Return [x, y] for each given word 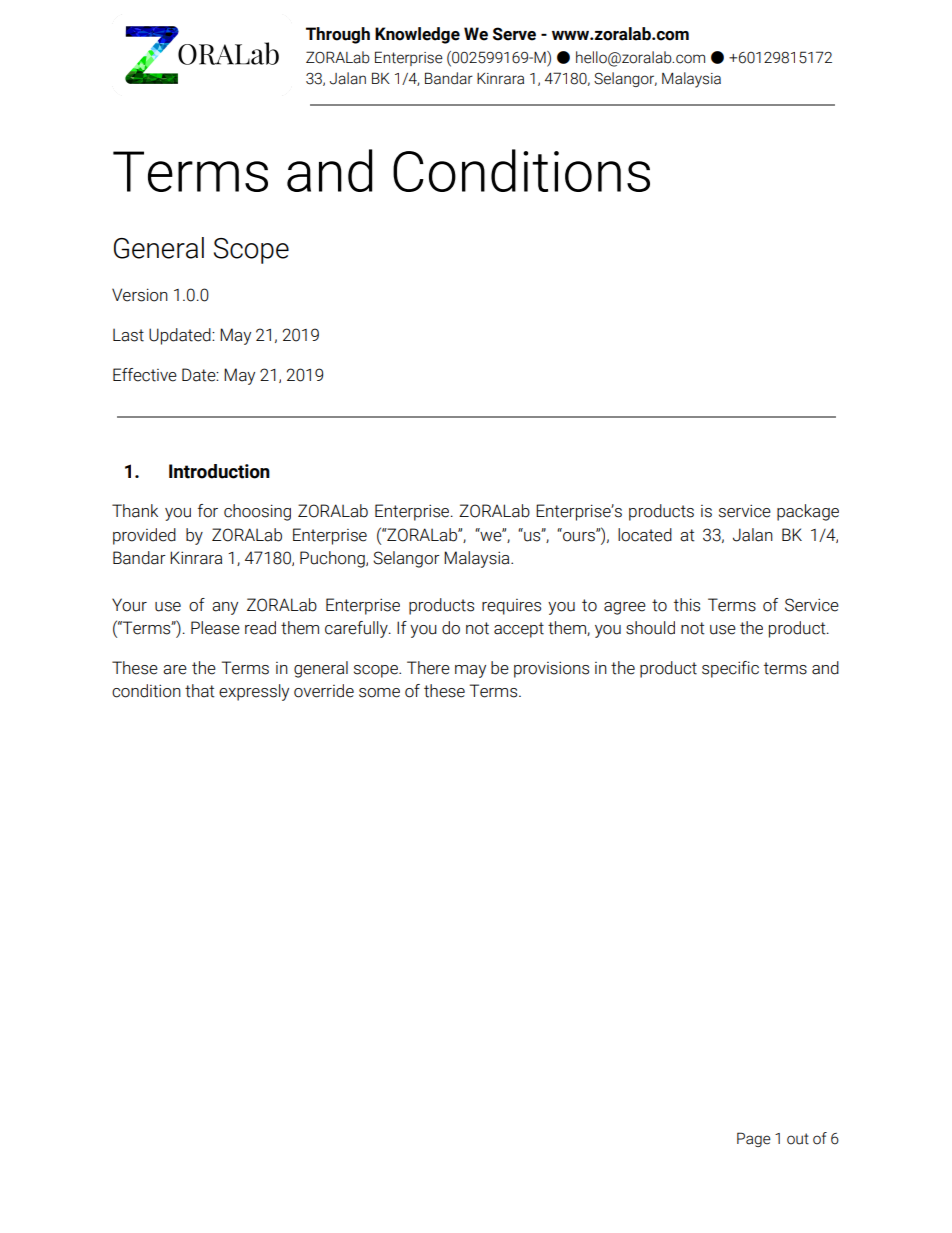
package [808, 512]
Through [338, 35]
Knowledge [417, 35]
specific [730, 669]
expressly [254, 692]
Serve [514, 34]
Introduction [219, 471]
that [199, 691]
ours [579, 535]
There [428, 668]
